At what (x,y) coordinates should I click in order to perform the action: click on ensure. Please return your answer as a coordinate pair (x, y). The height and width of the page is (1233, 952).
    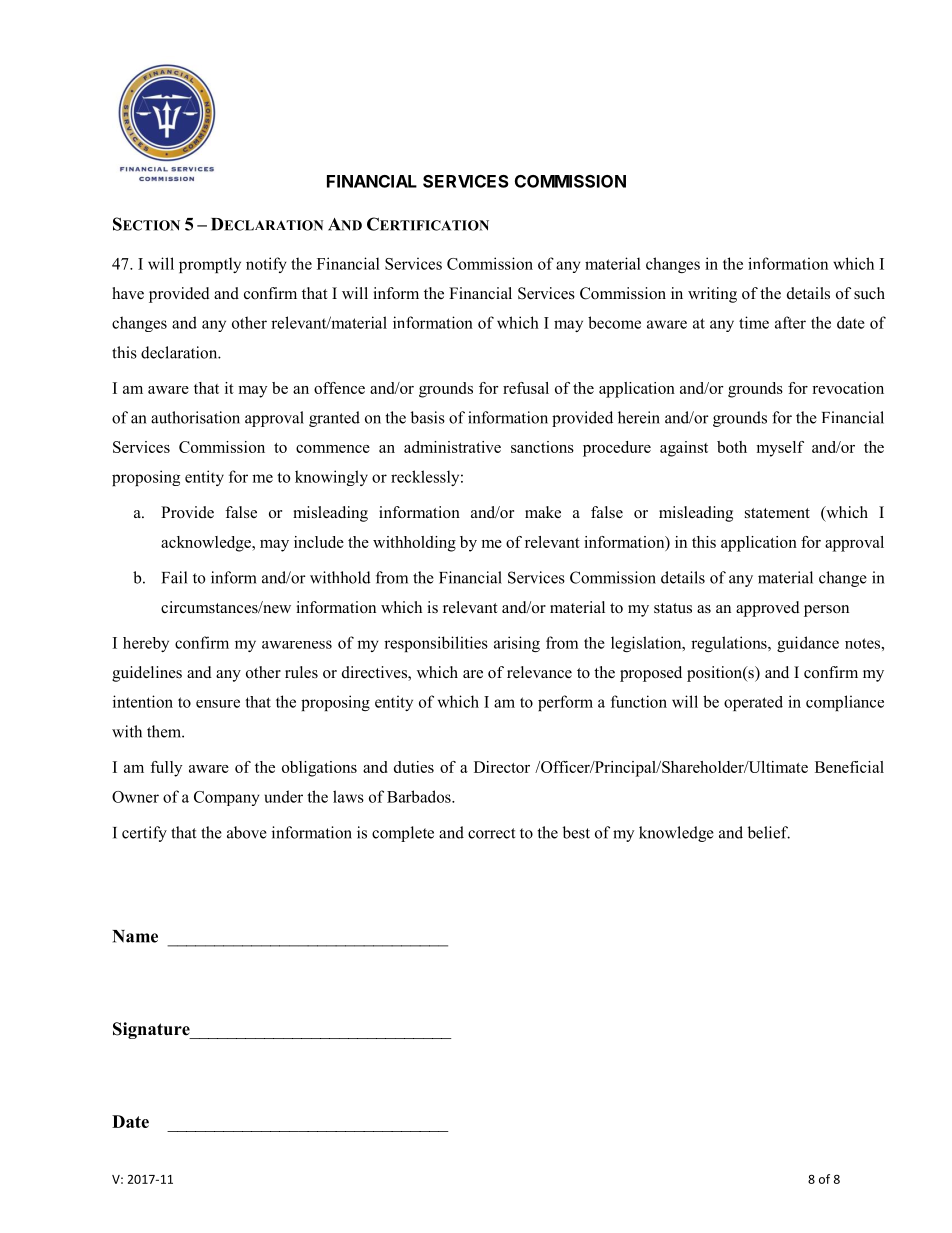
    Looking at the image, I should click on (218, 703).
